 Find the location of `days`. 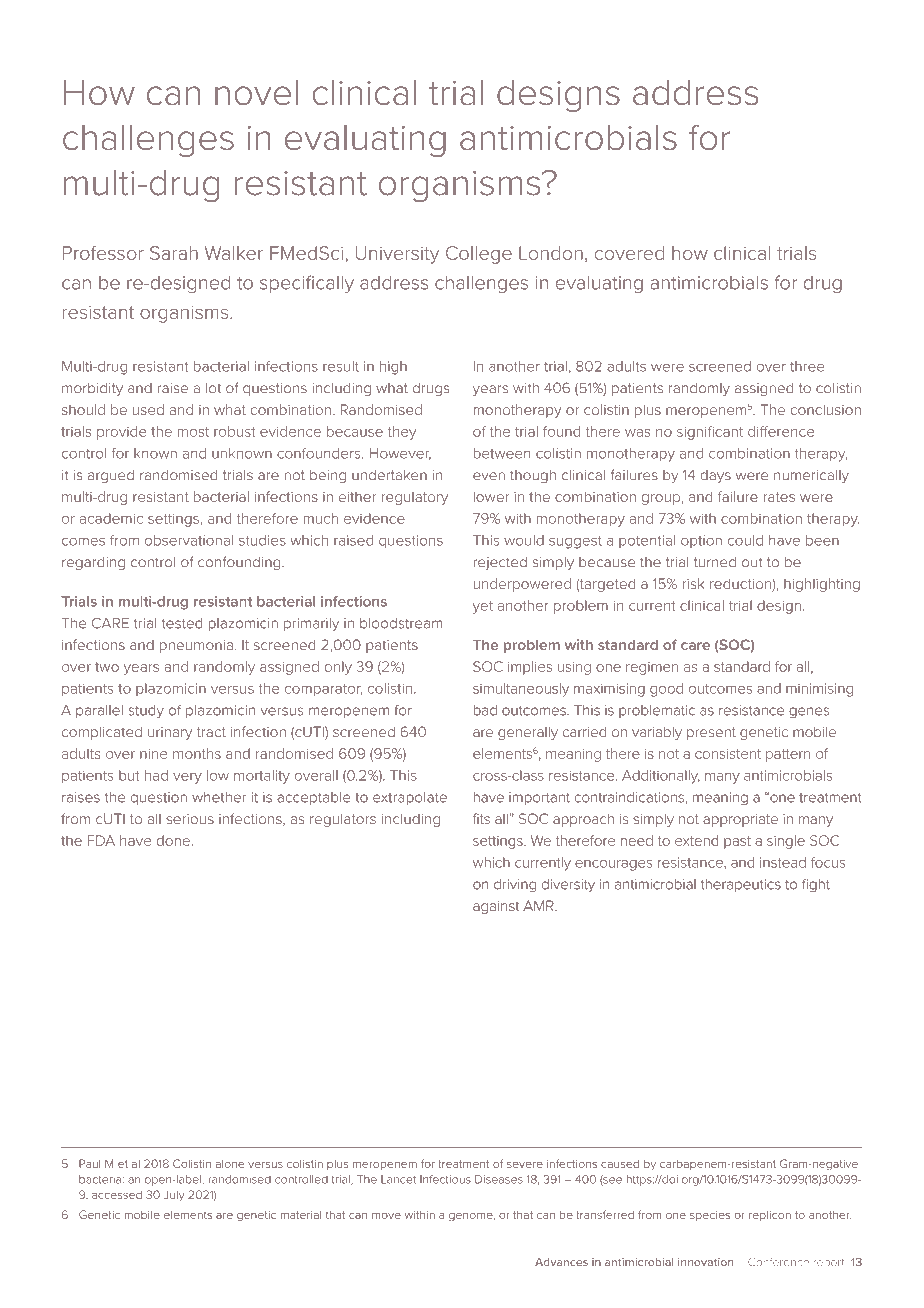

days is located at coordinates (715, 476).
